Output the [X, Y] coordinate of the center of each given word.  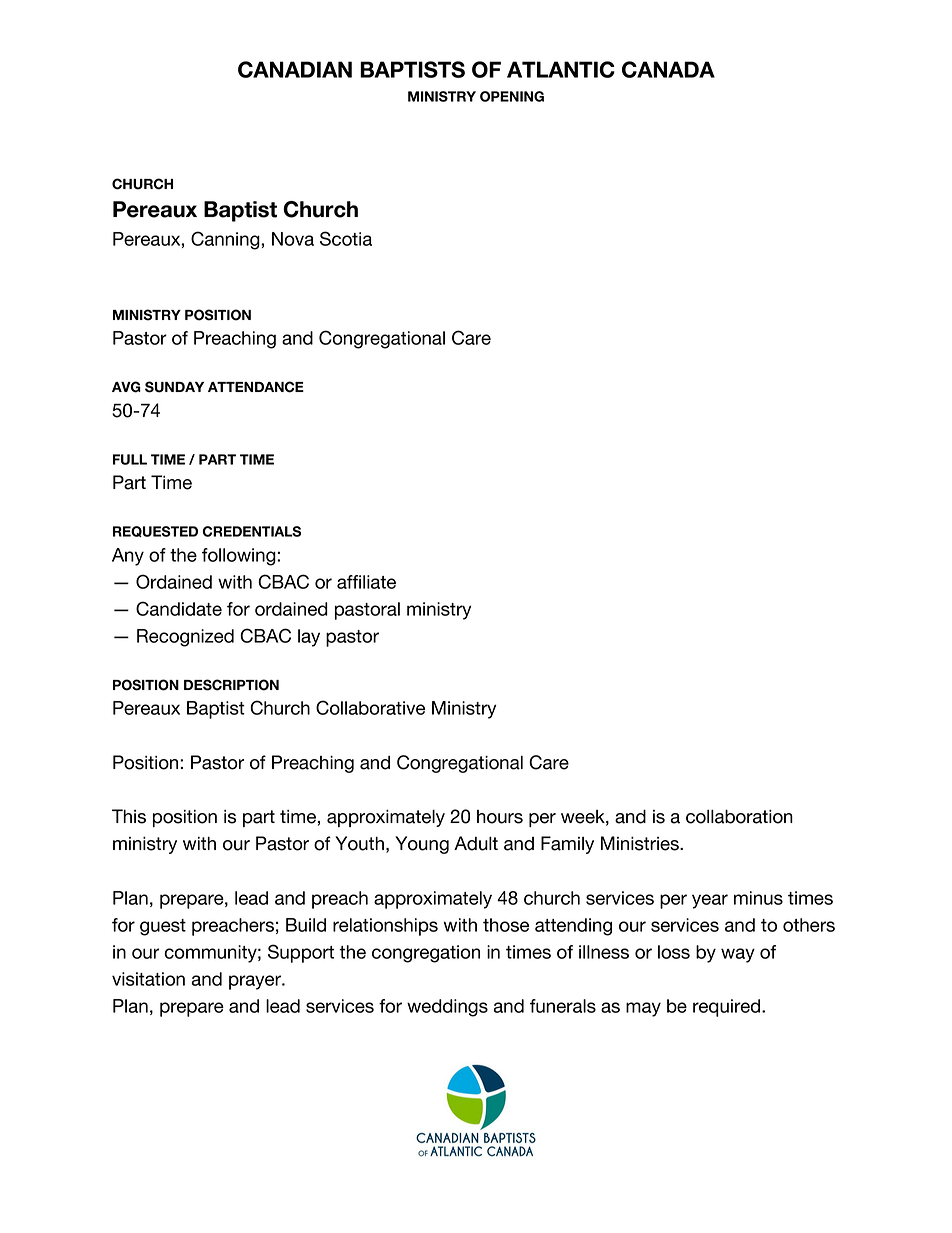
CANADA [668, 69]
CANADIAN [295, 69]
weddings [447, 1008]
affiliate [366, 582]
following [240, 557]
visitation [148, 979]
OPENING [512, 96]
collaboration [739, 816]
